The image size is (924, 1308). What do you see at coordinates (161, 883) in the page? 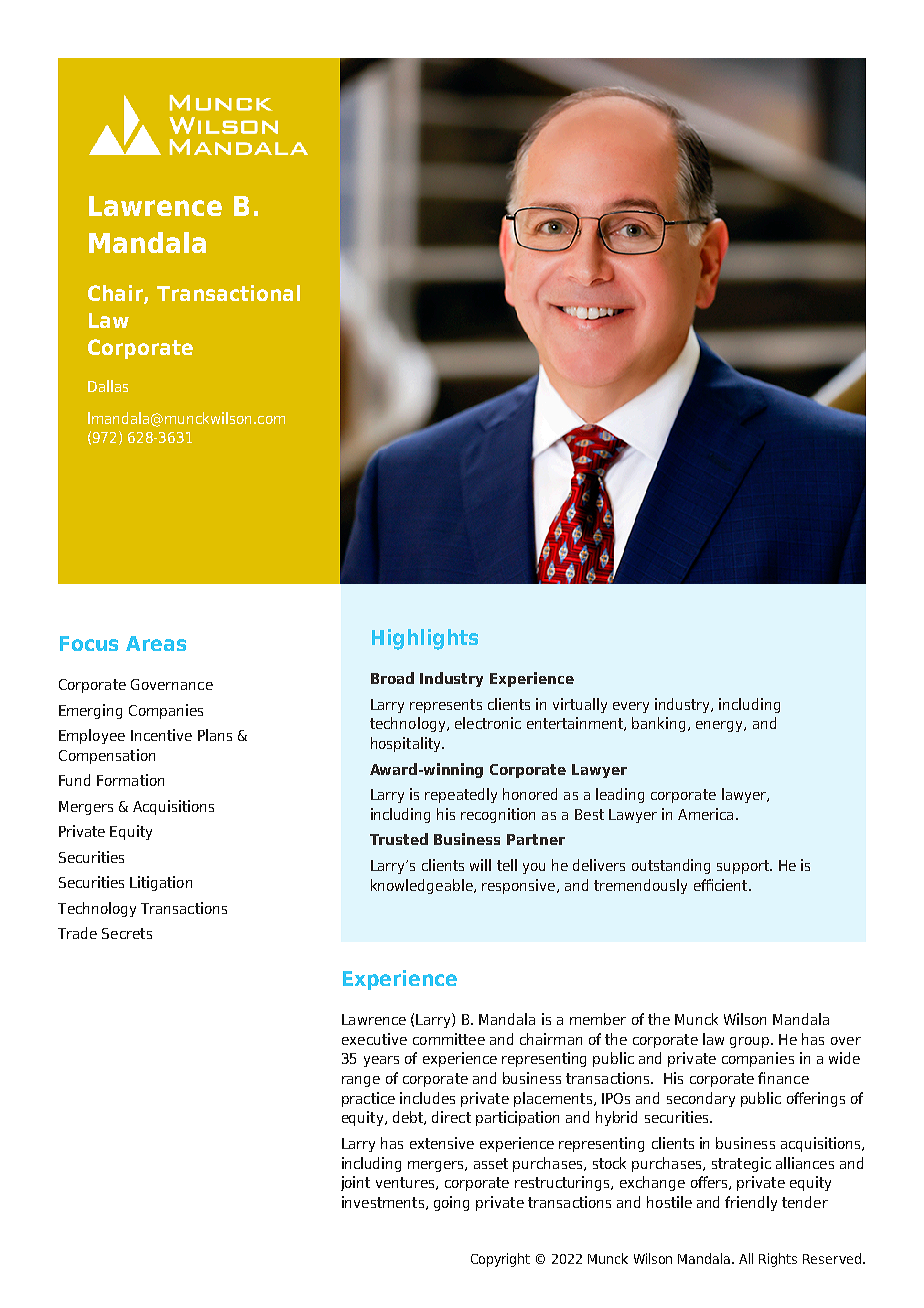
I see `Litigation` at bounding box center [161, 883].
